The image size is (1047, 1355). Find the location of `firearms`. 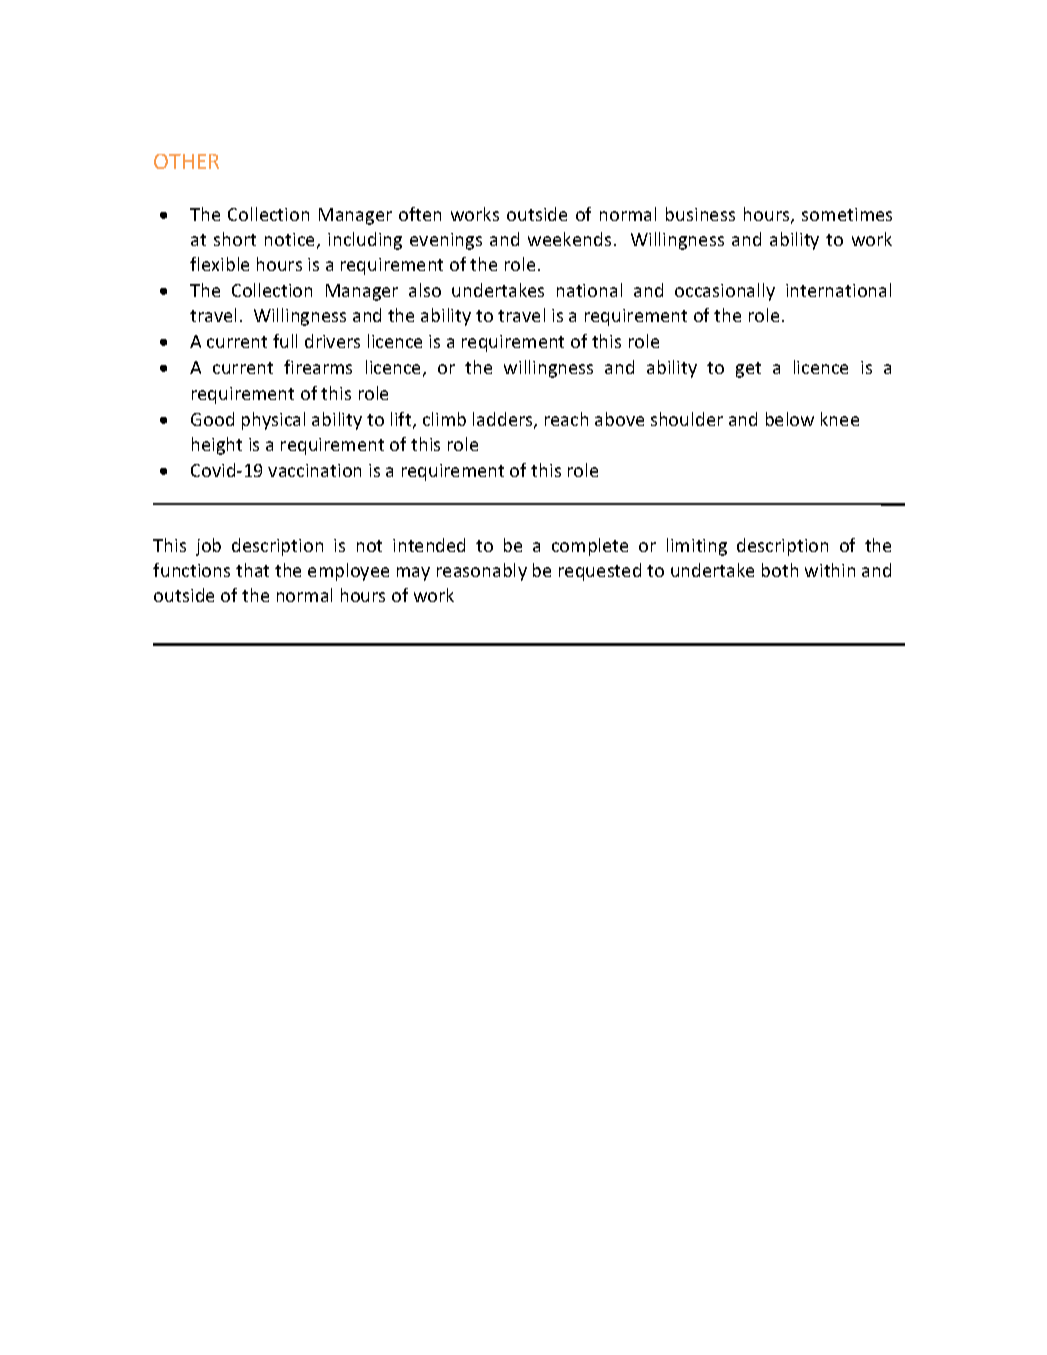

firearms is located at coordinates (318, 367).
